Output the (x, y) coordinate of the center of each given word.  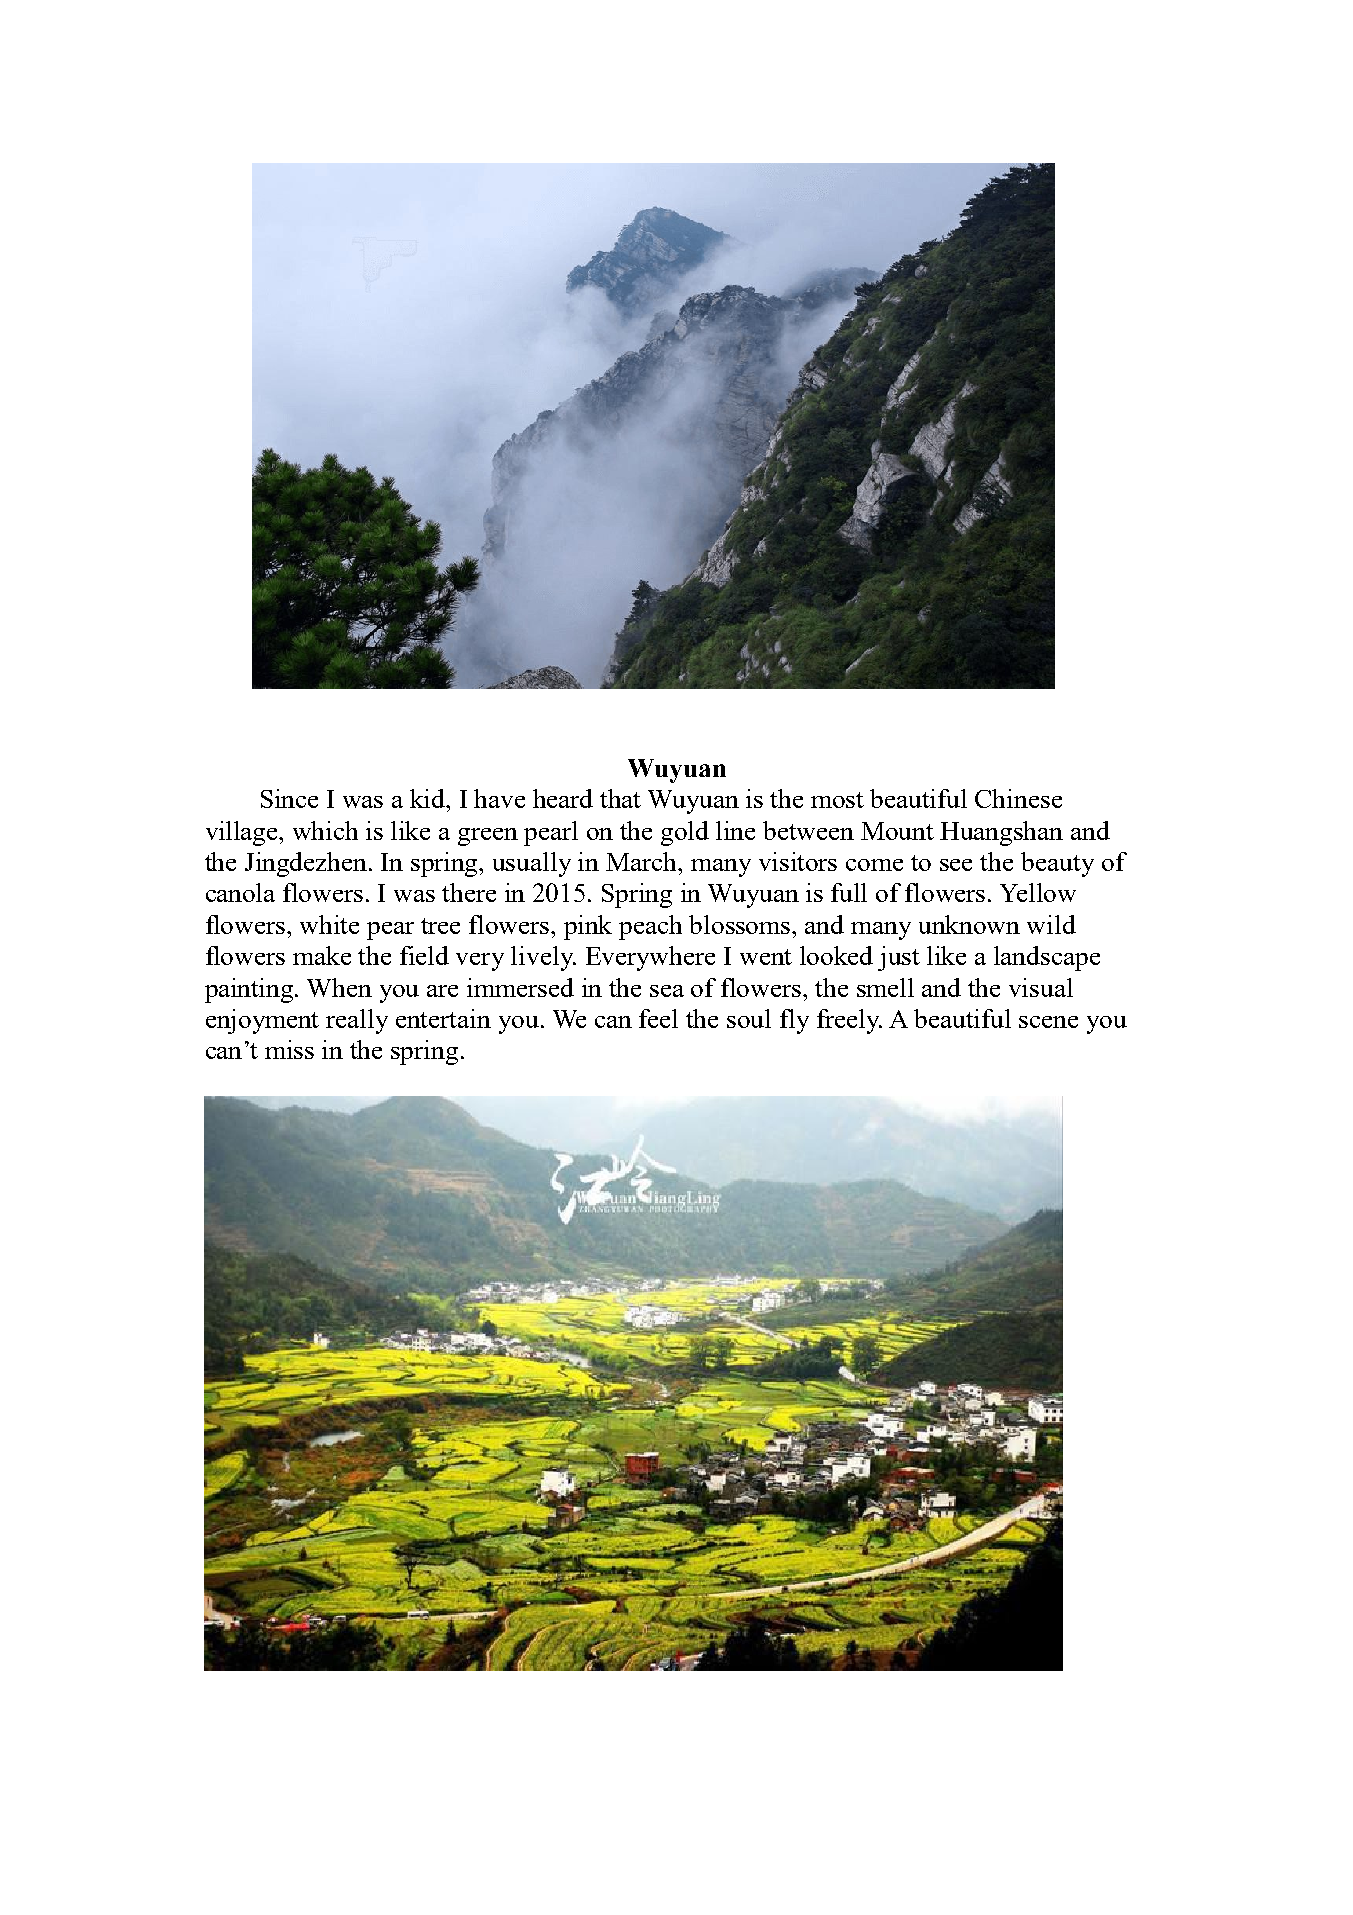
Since (289, 798)
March (643, 861)
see (956, 865)
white (329, 924)
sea (667, 991)
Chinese (1018, 798)
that (620, 798)
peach (650, 927)
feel (658, 1018)
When (339, 987)
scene (1048, 1022)
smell (885, 987)
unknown (969, 924)
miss (289, 1049)
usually (532, 864)
